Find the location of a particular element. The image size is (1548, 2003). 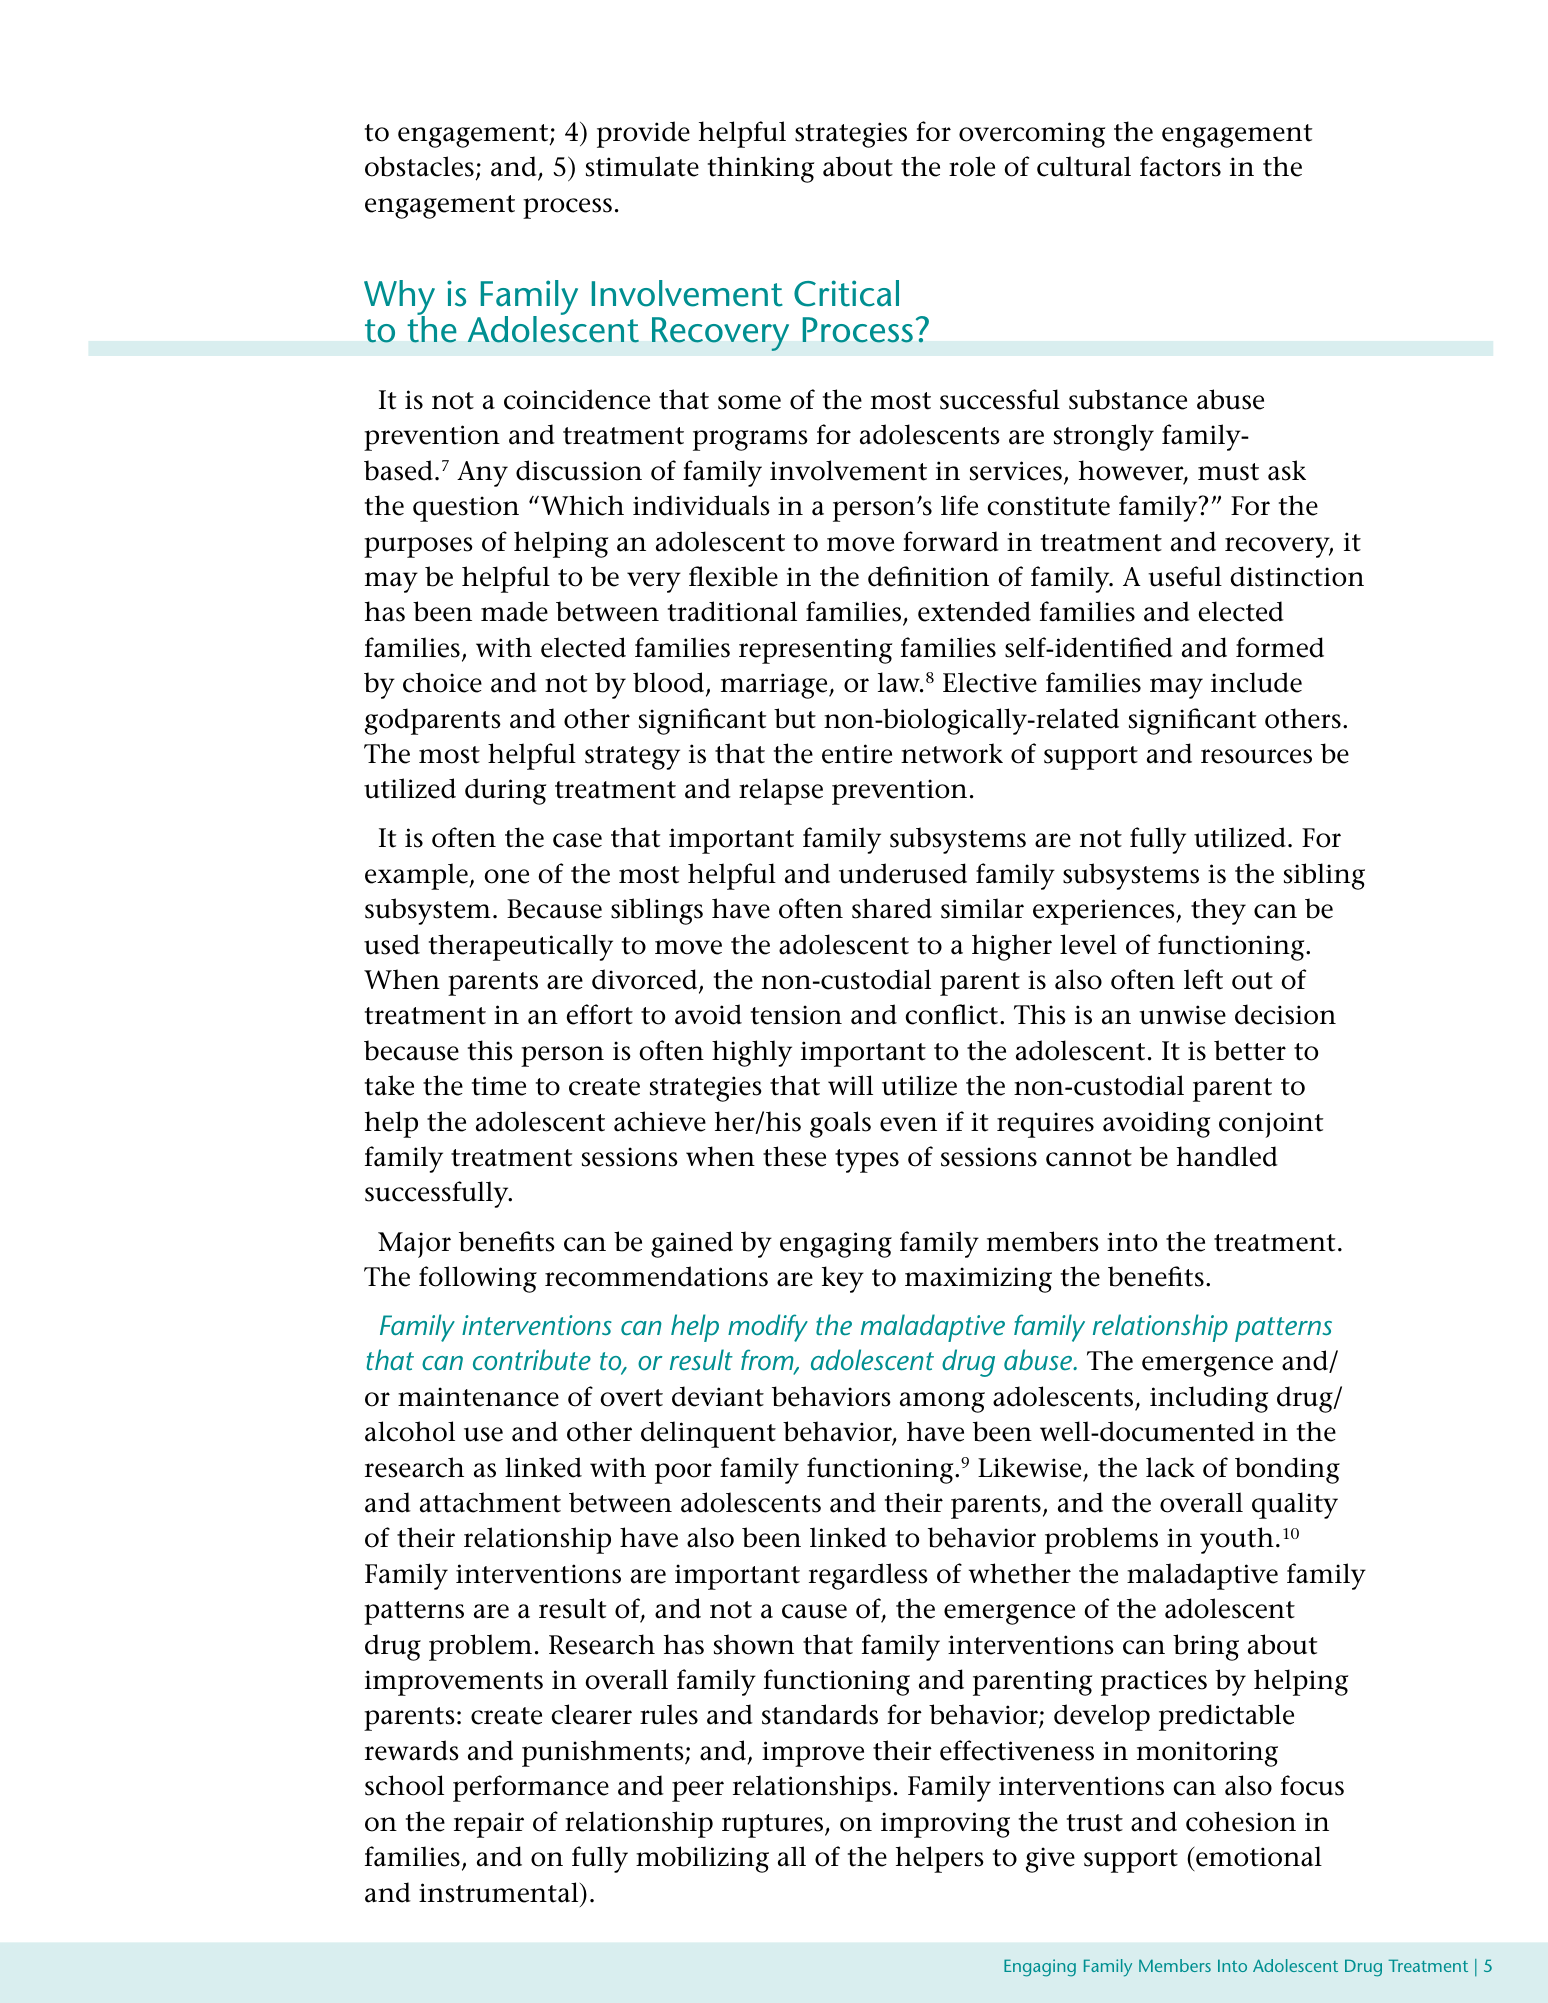

obstacles is located at coordinates (420, 168).
